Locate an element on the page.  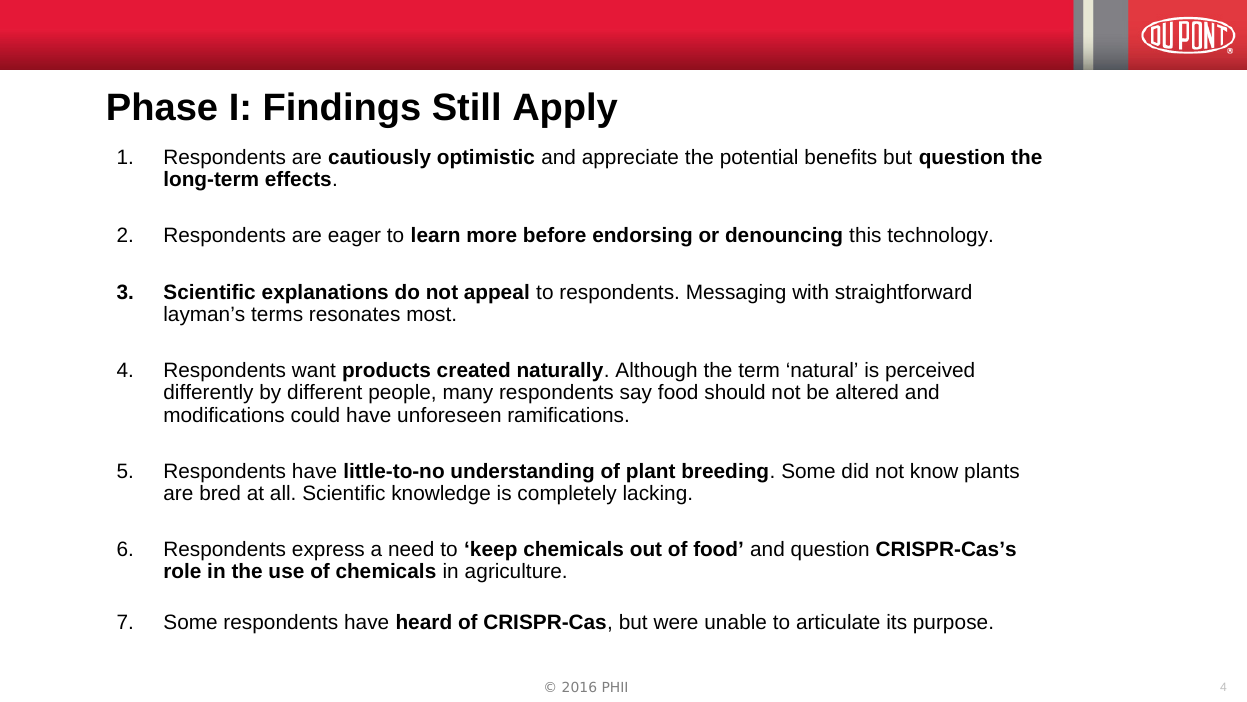
modifications is located at coordinates (224, 414).
